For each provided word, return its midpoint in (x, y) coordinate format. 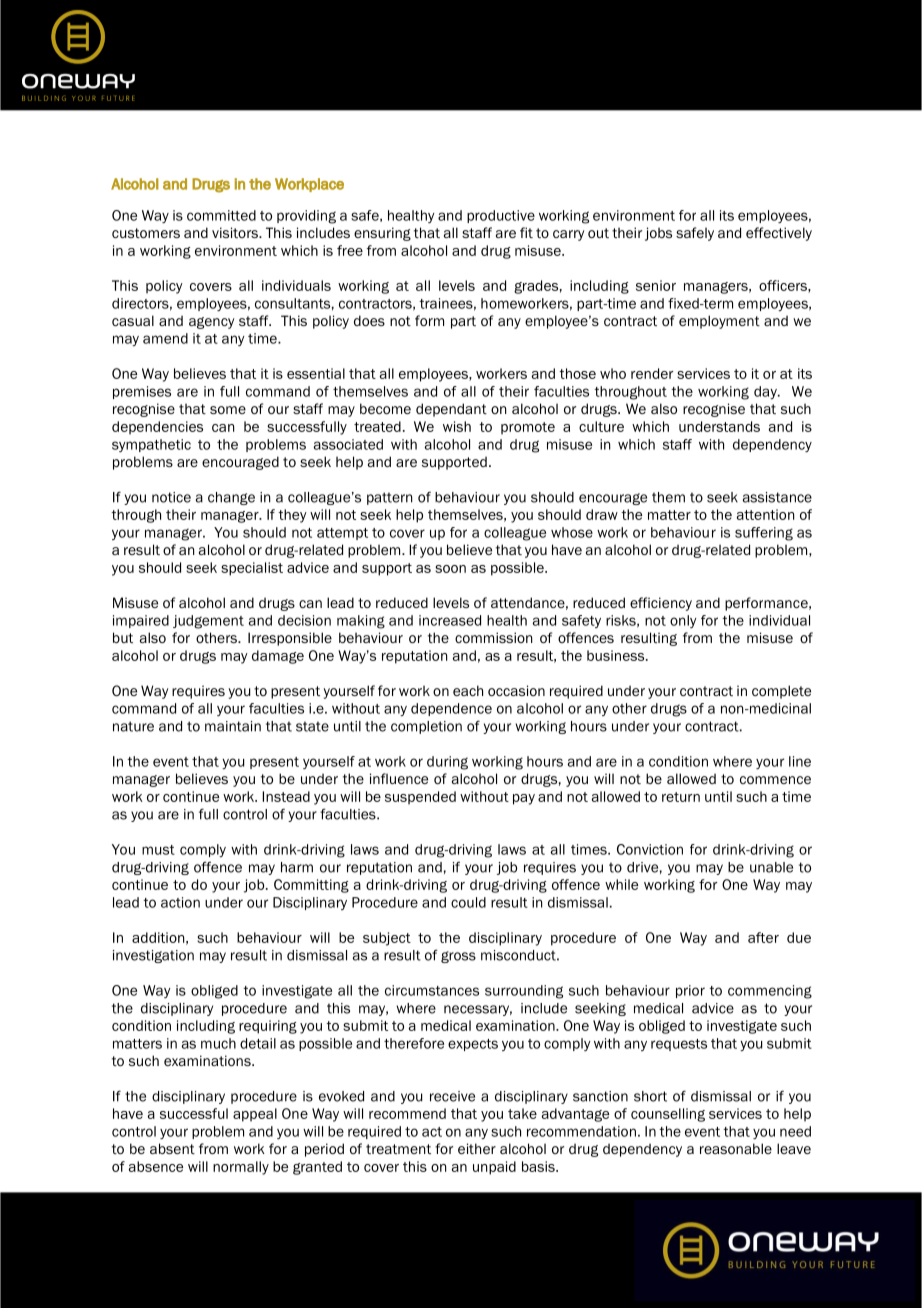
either (477, 1148)
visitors (236, 232)
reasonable (736, 1148)
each (468, 690)
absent (172, 1148)
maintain (233, 726)
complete (781, 692)
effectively (779, 234)
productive (501, 216)
